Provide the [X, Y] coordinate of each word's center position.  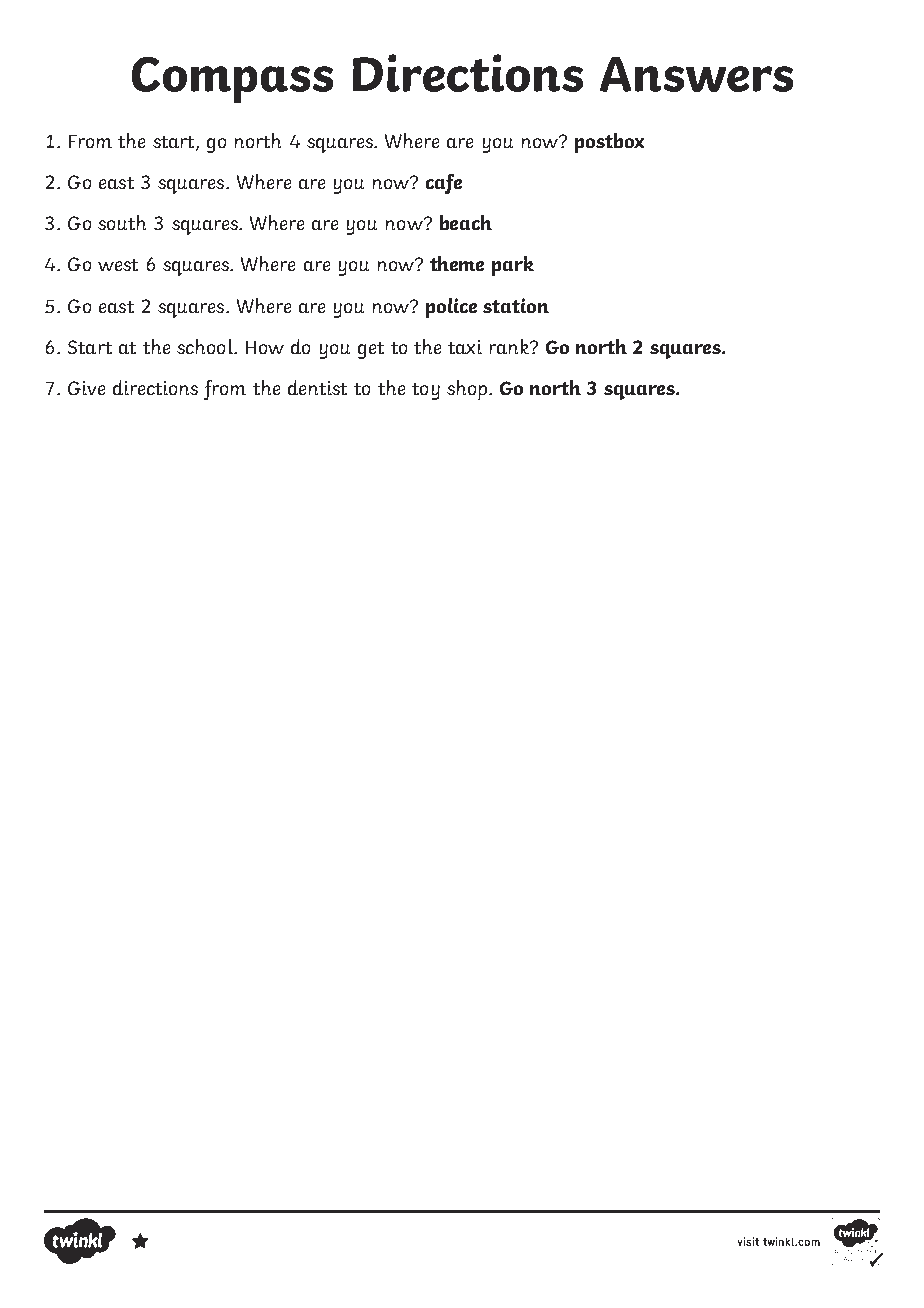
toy [426, 391]
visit [748, 1241]
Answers [696, 74]
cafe [444, 184]
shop [468, 390]
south [122, 222]
